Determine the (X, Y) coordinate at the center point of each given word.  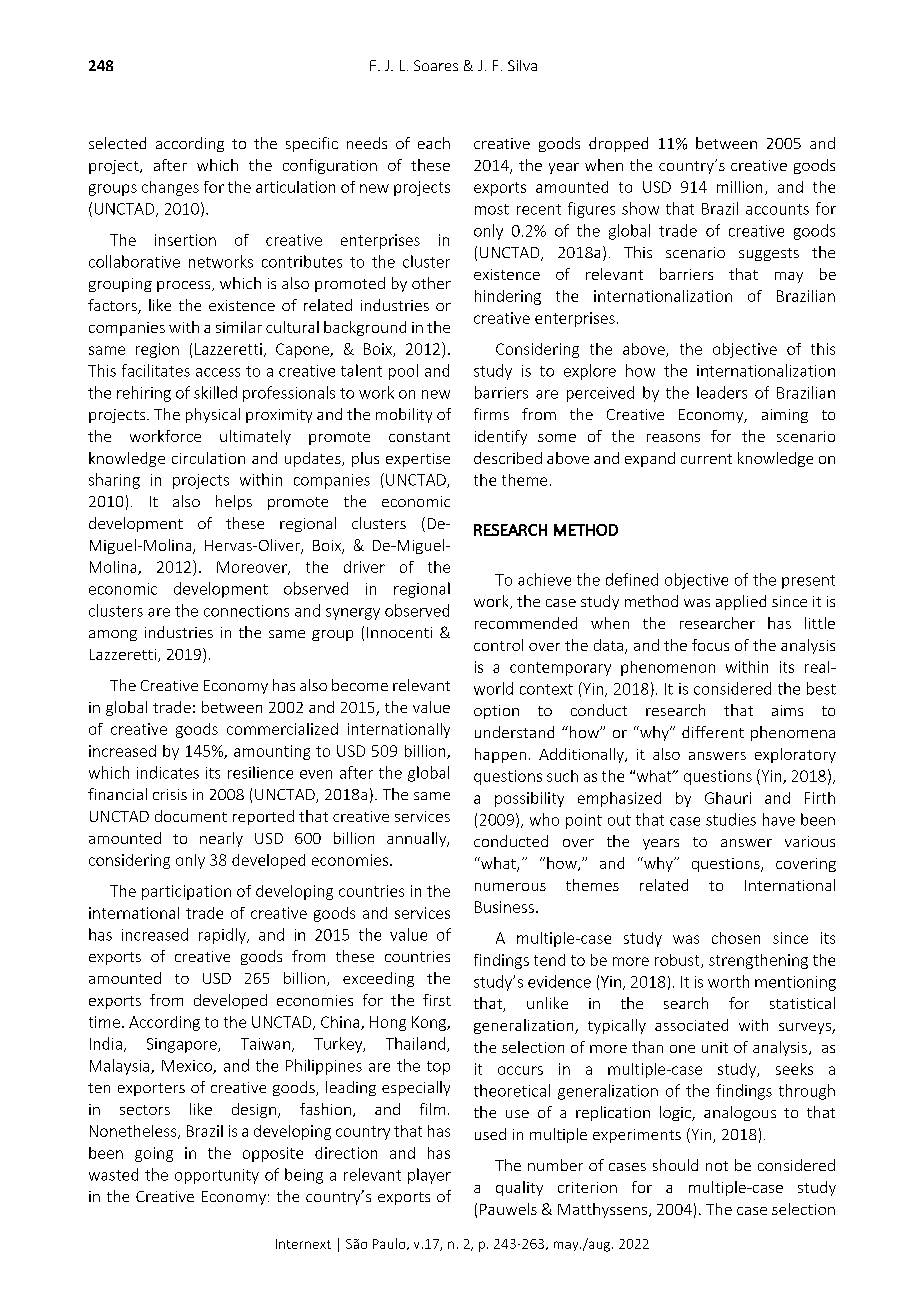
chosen (736, 938)
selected (117, 143)
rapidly (223, 936)
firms (491, 414)
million (739, 187)
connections (246, 611)
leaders (722, 392)
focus (710, 645)
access (218, 372)
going (154, 1154)
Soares (436, 65)
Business (504, 907)
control (498, 645)
